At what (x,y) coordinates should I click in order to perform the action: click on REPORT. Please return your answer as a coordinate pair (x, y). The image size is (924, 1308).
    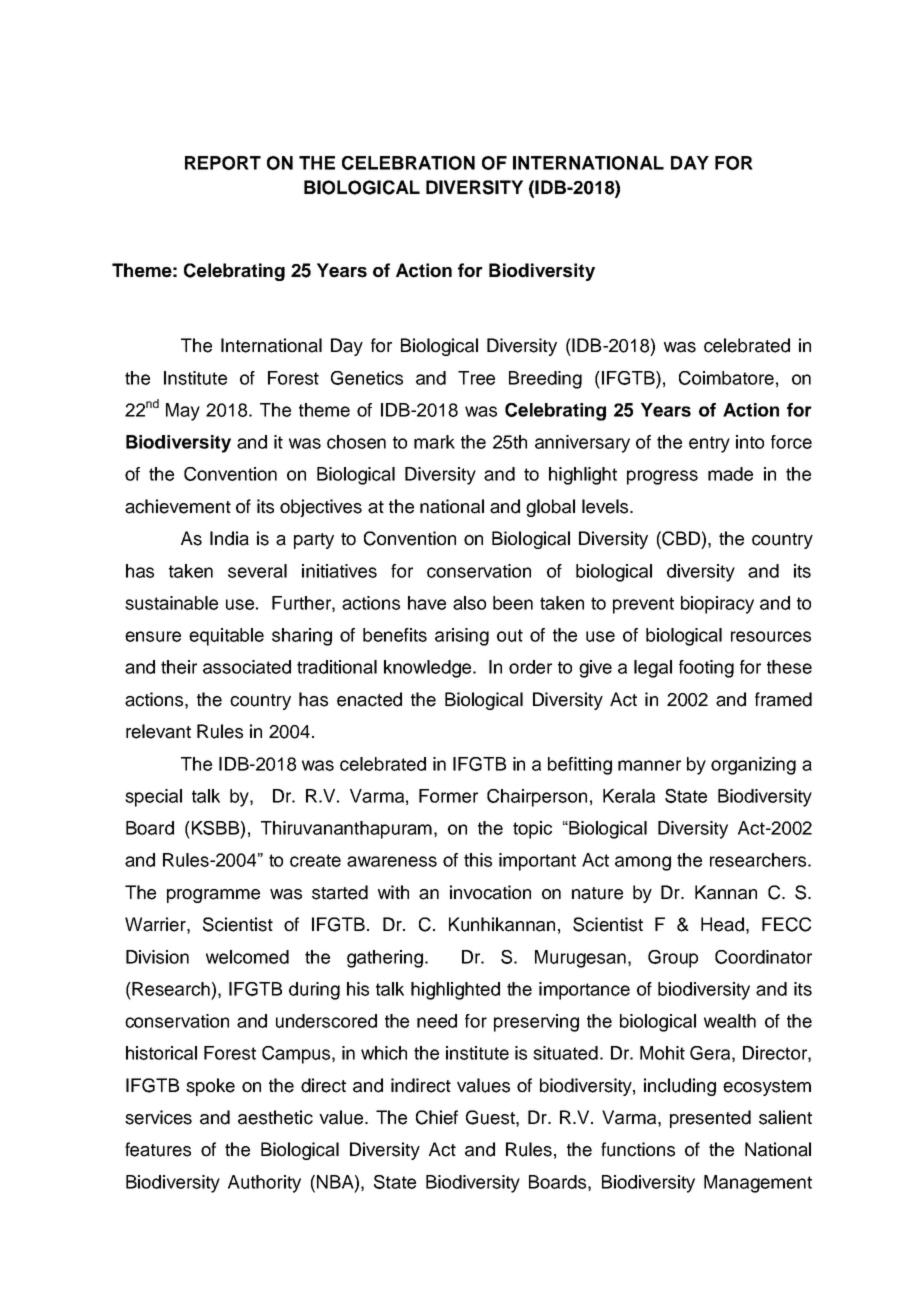
    Looking at the image, I should click on (223, 163).
